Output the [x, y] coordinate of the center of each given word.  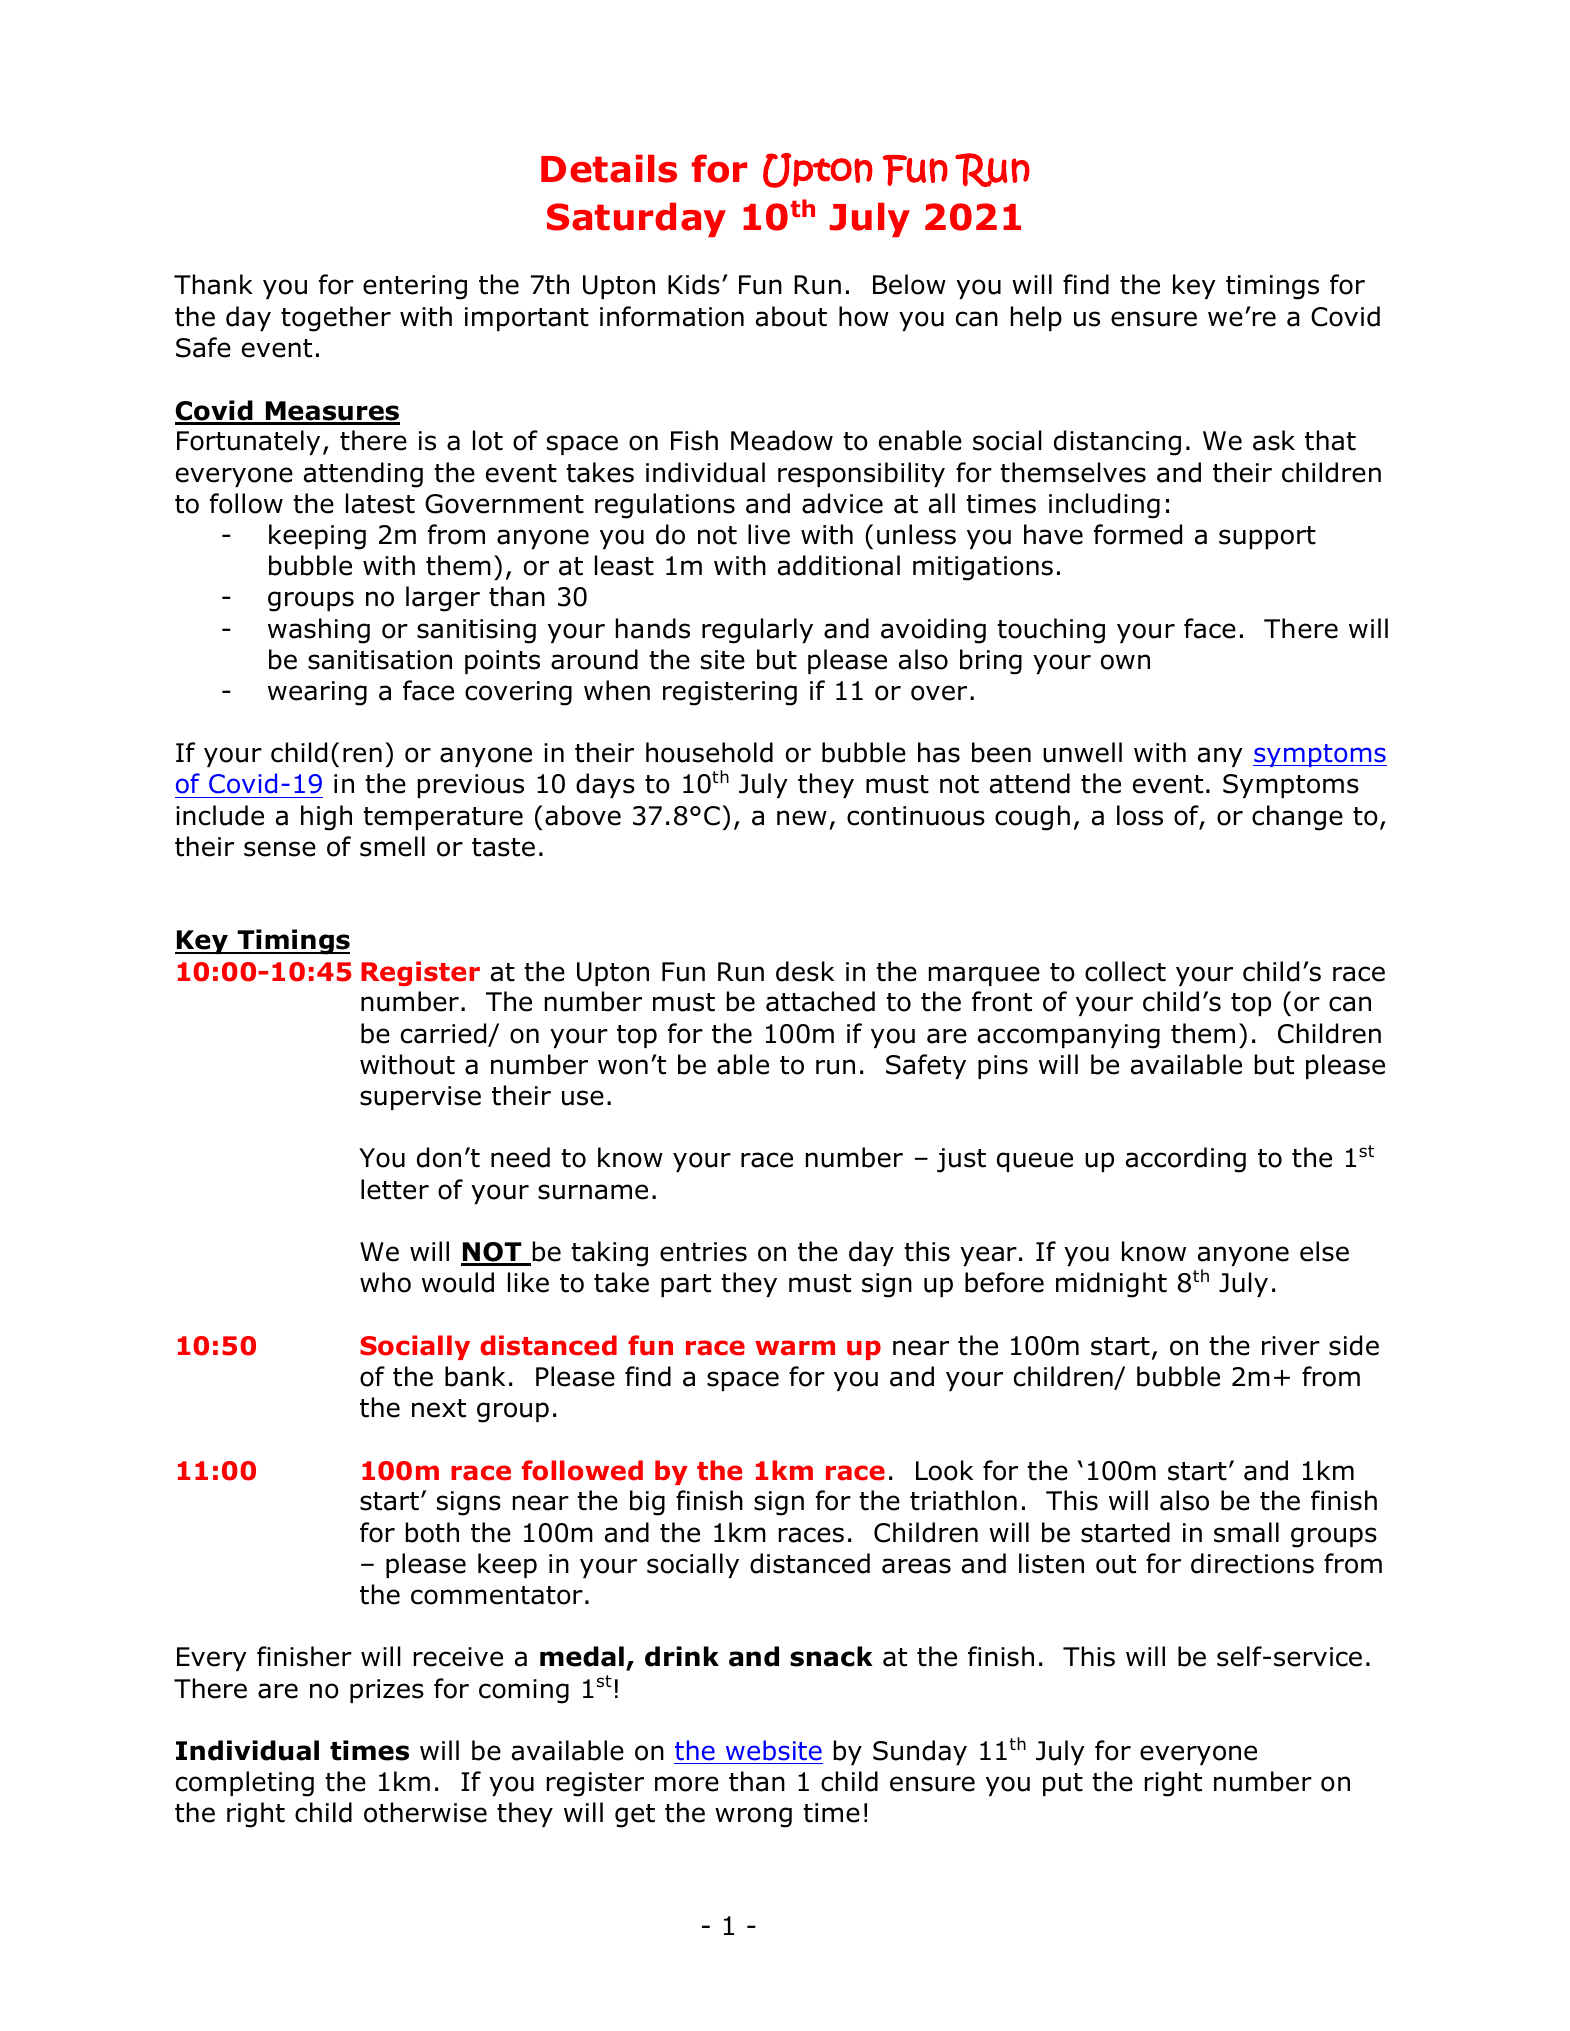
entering [415, 287]
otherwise [425, 1812]
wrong [753, 1817]
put [1063, 1784]
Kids [694, 284]
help [1036, 318]
